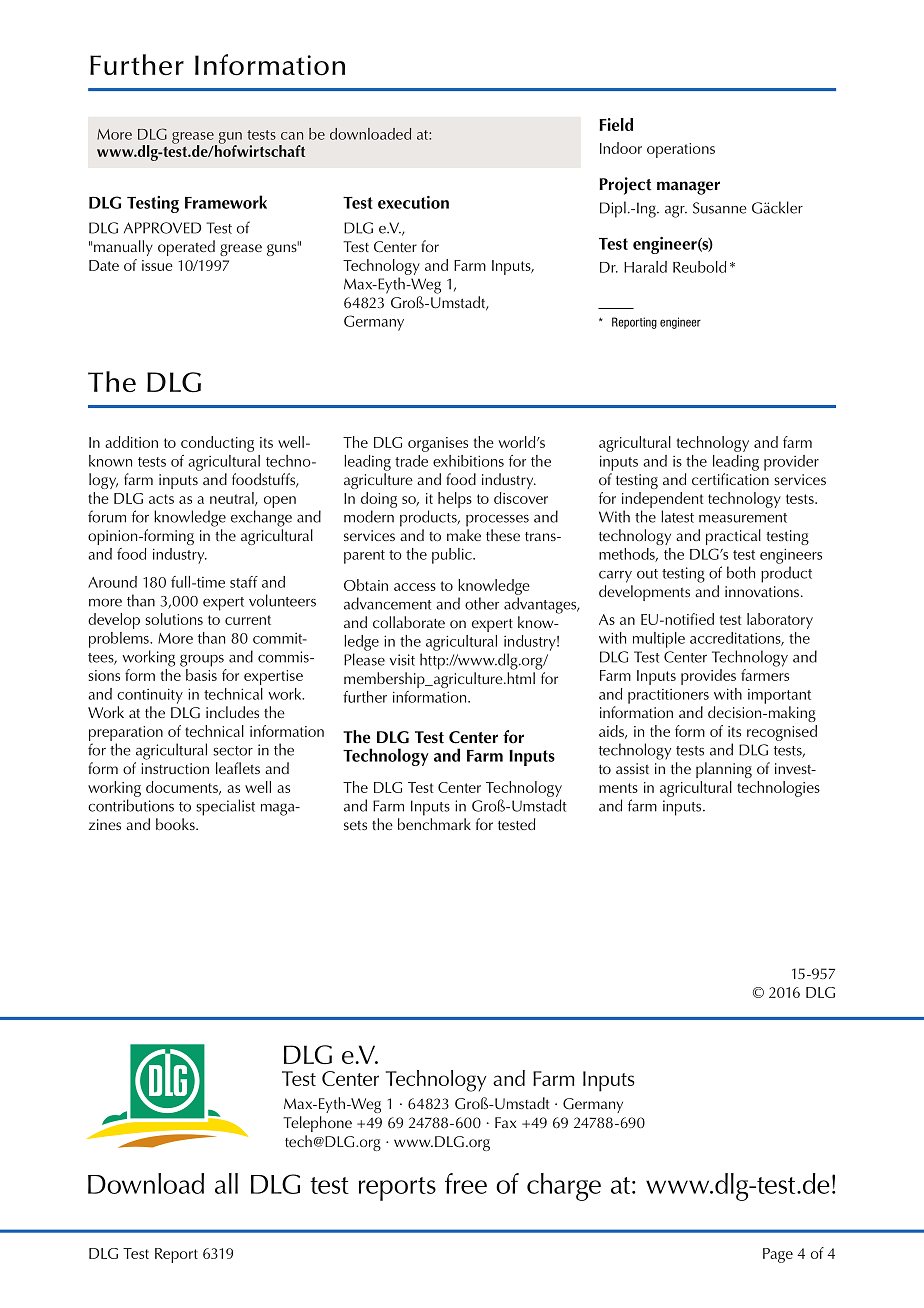 The width and height of the screenshot is (924, 1308). I want to click on measurement, so click(743, 518).
